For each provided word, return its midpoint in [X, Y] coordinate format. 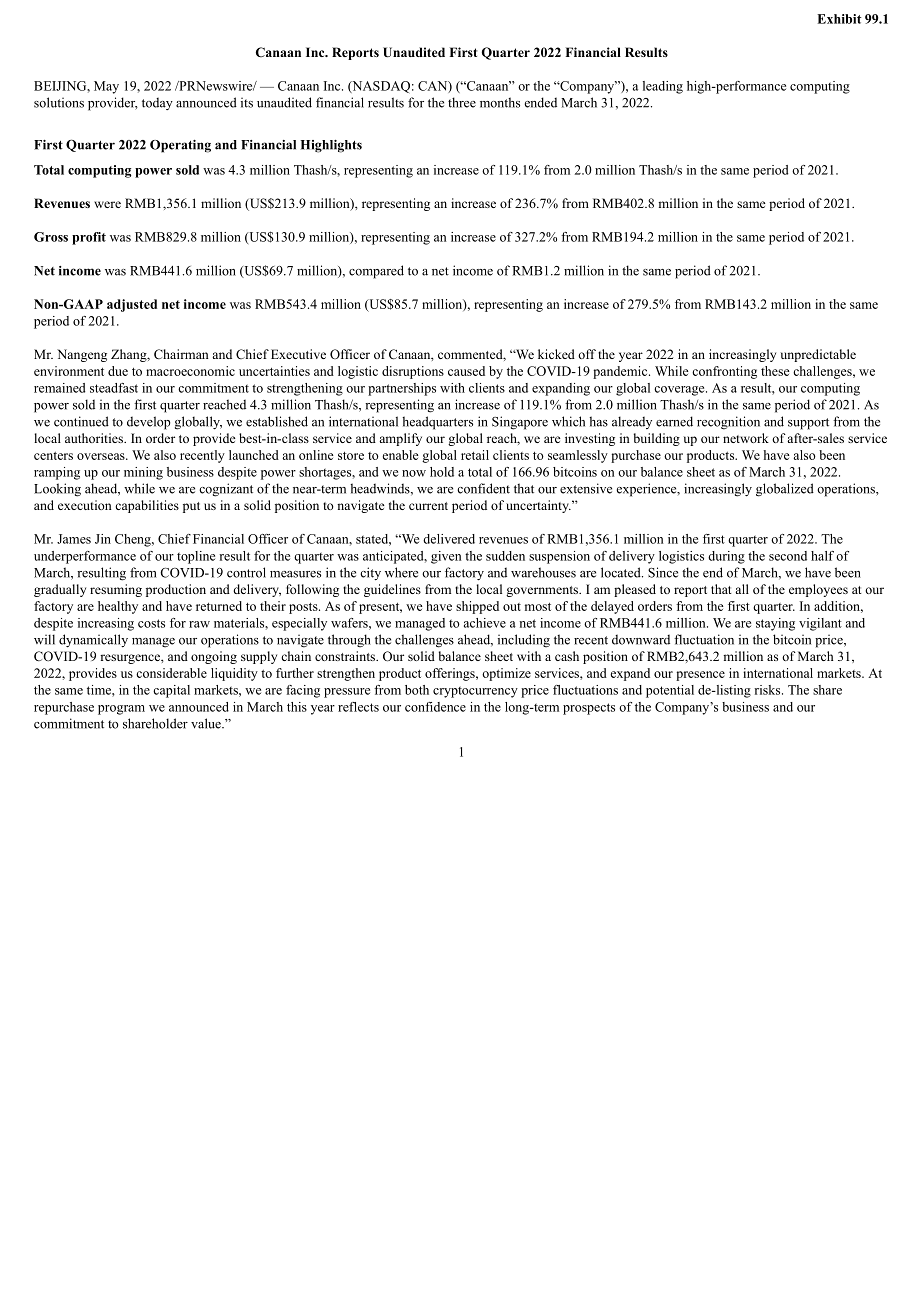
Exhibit [839, 19]
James [74, 539]
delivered [449, 539]
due [118, 371]
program [121, 710]
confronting [724, 372]
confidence [435, 707]
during [726, 557]
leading [663, 87]
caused [466, 371]
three [462, 102]
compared [376, 272]
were [107, 204]
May [106, 87]
